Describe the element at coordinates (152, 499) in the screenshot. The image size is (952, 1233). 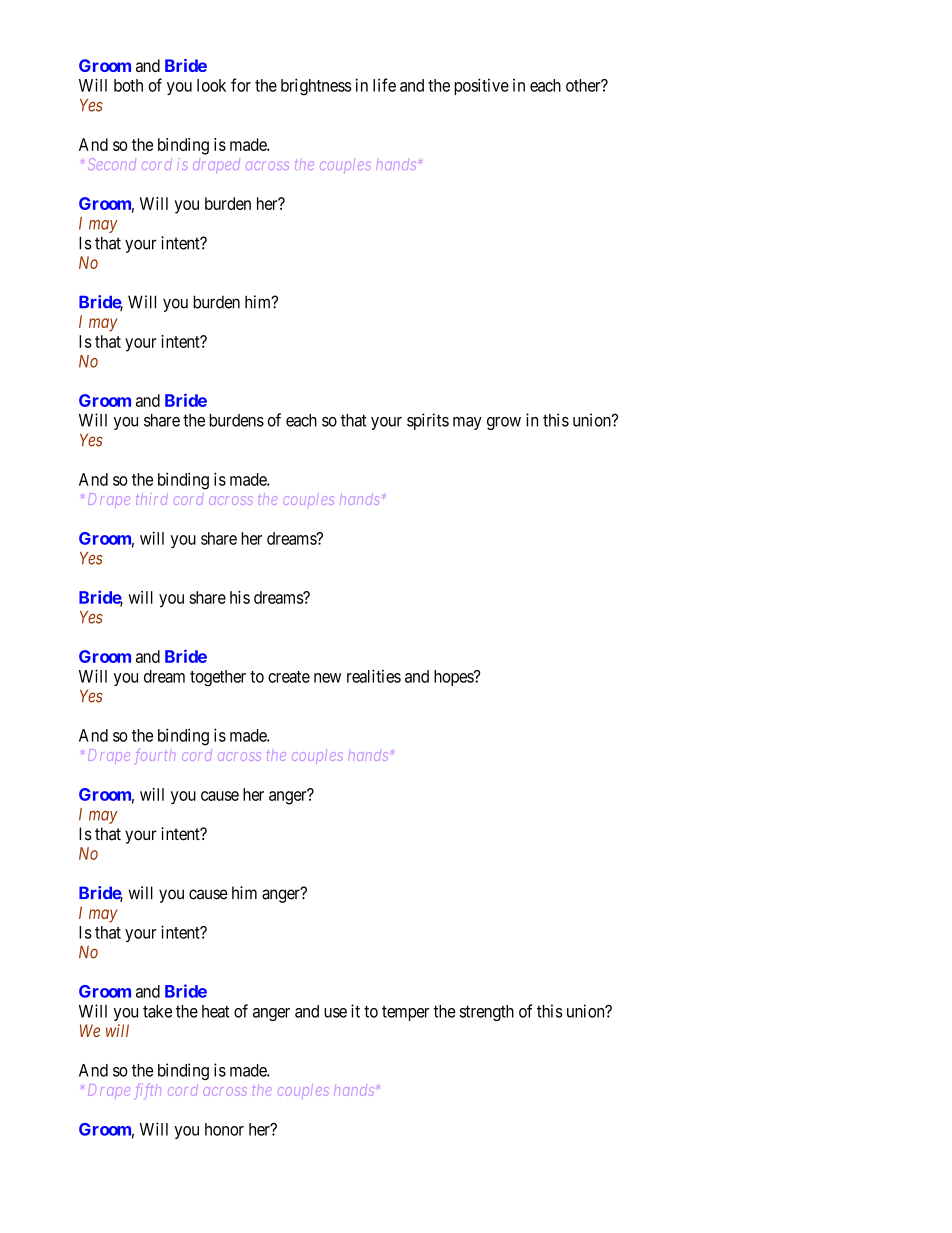
I see `third` at that location.
